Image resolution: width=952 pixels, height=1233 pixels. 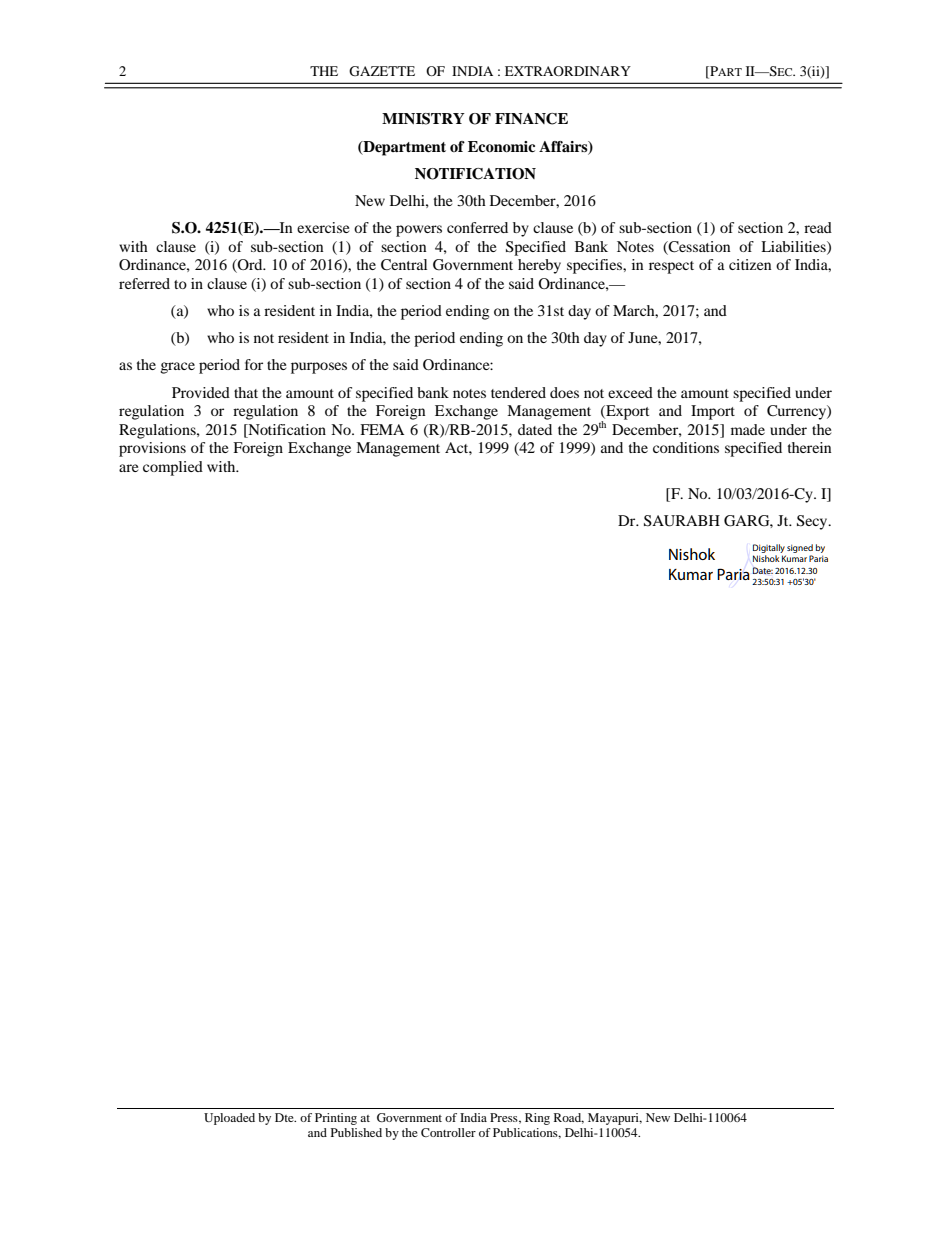 What do you see at coordinates (423, 119) in the image?
I see `MINISTRY` at bounding box center [423, 119].
